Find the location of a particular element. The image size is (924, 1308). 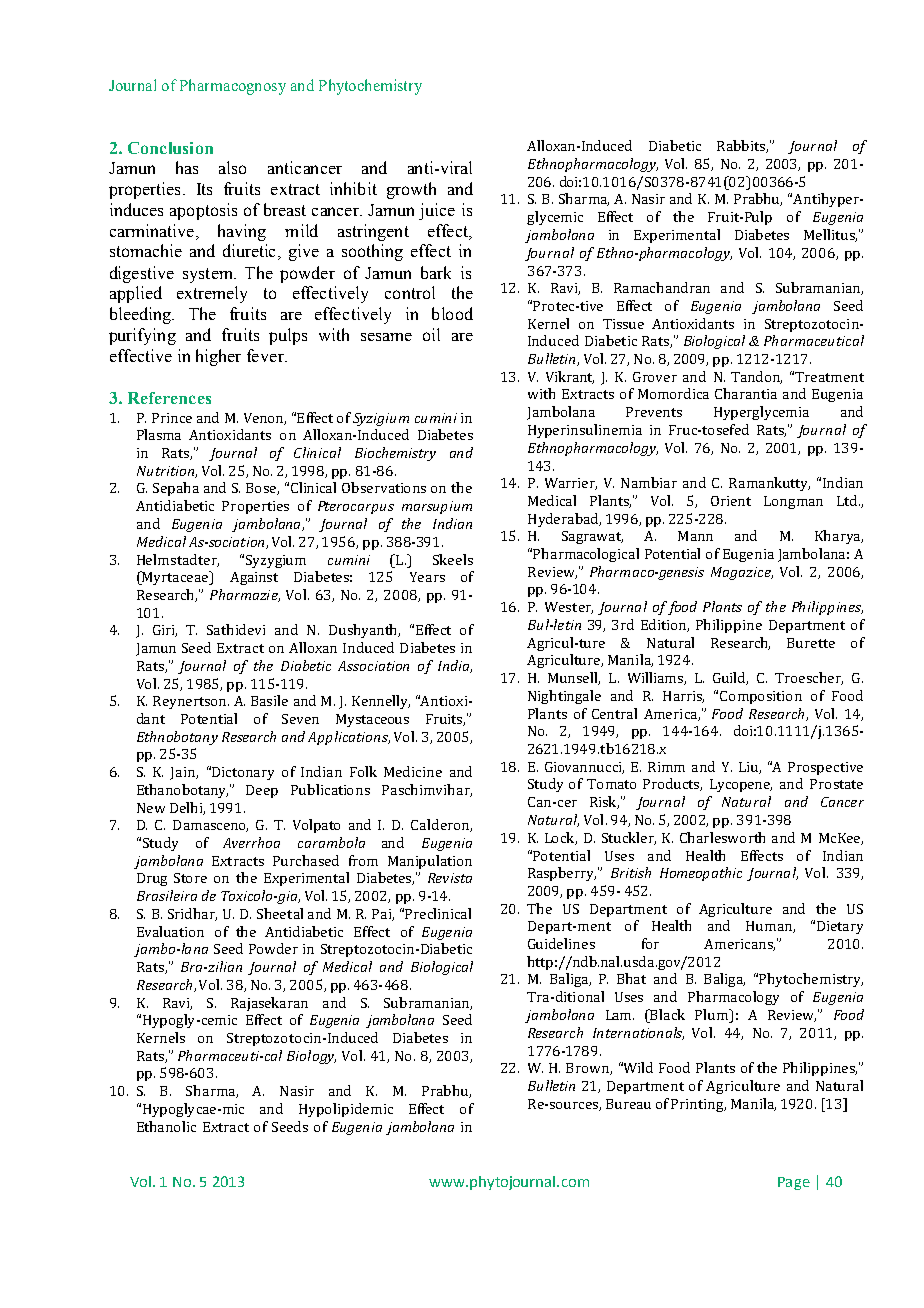

Nutrition is located at coordinates (166, 472).
